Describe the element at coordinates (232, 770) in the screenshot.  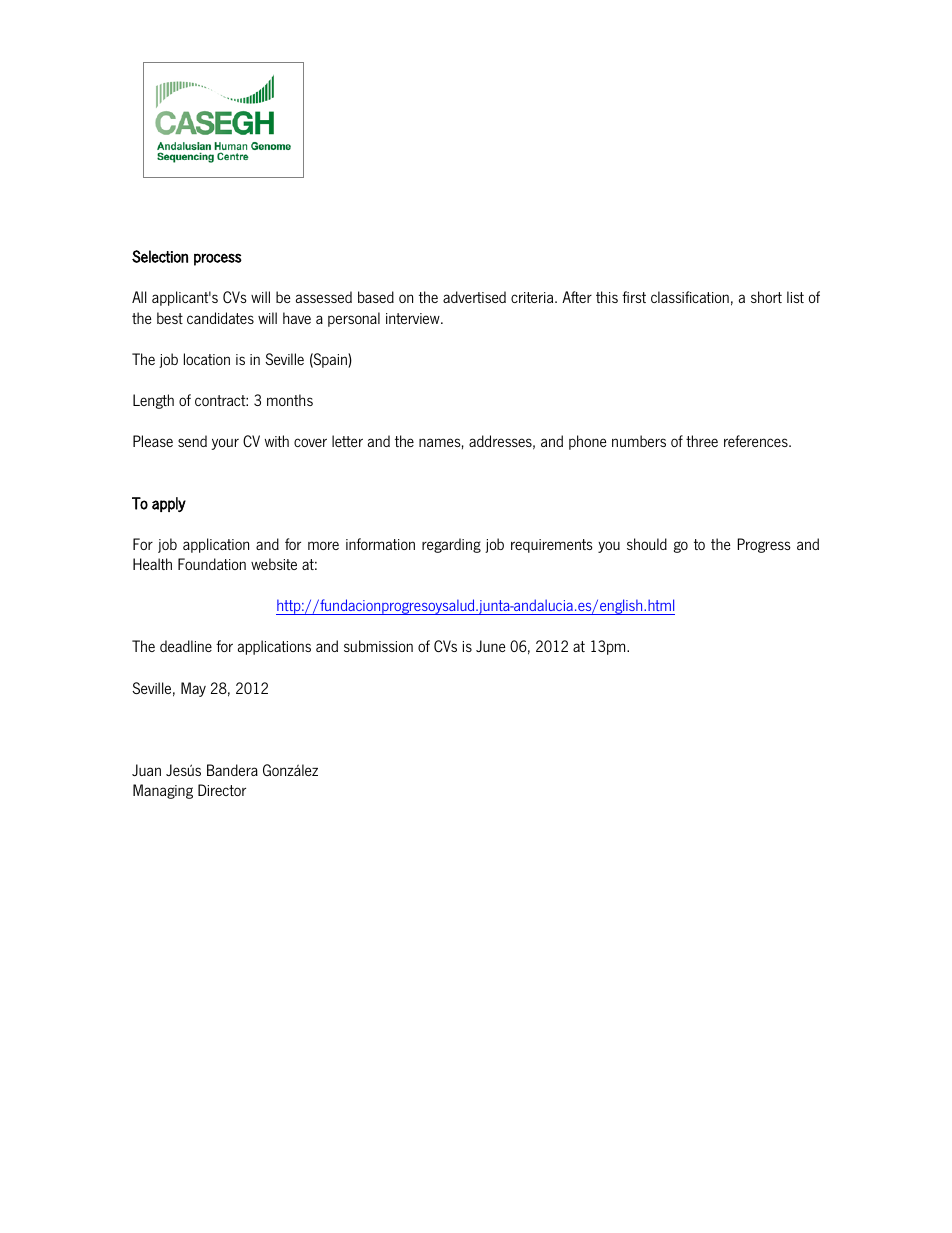
I see `Bandera` at that location.
